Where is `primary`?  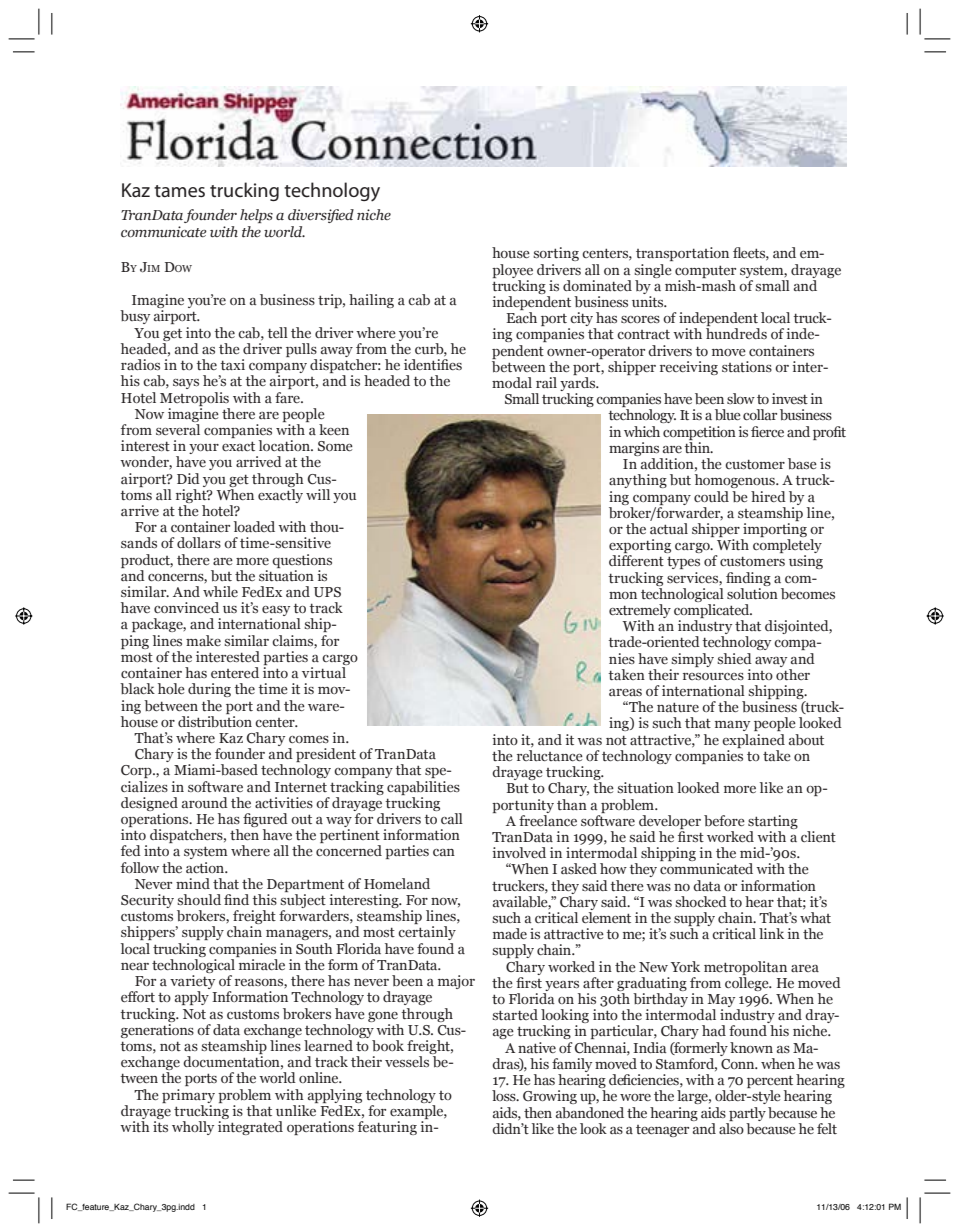
primary is located at coordinates (188, 1096).
